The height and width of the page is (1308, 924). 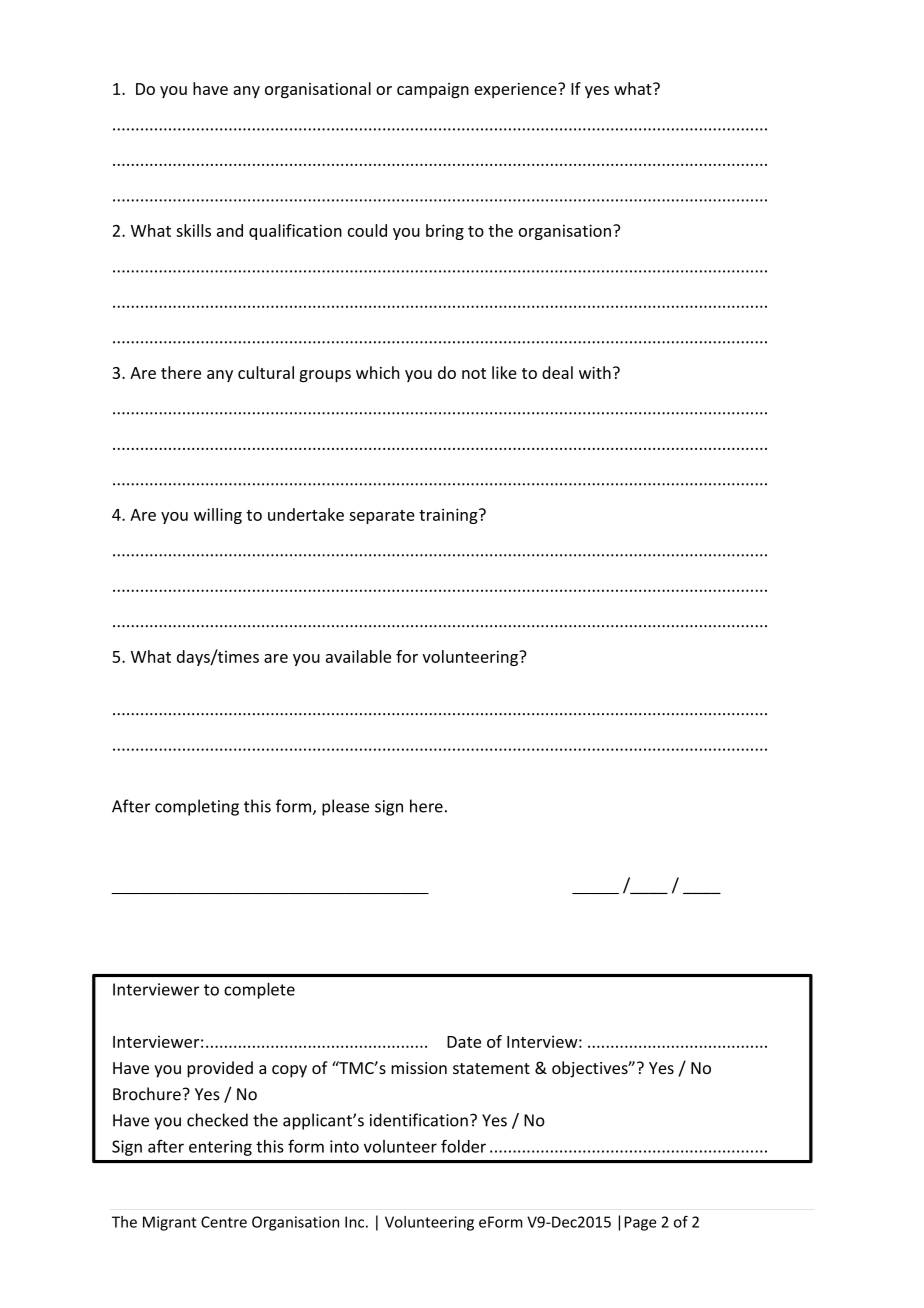 What do you see at coordinates (224, 1222) in the page?
I see `Centre` at bounding box center [224, 1222].
